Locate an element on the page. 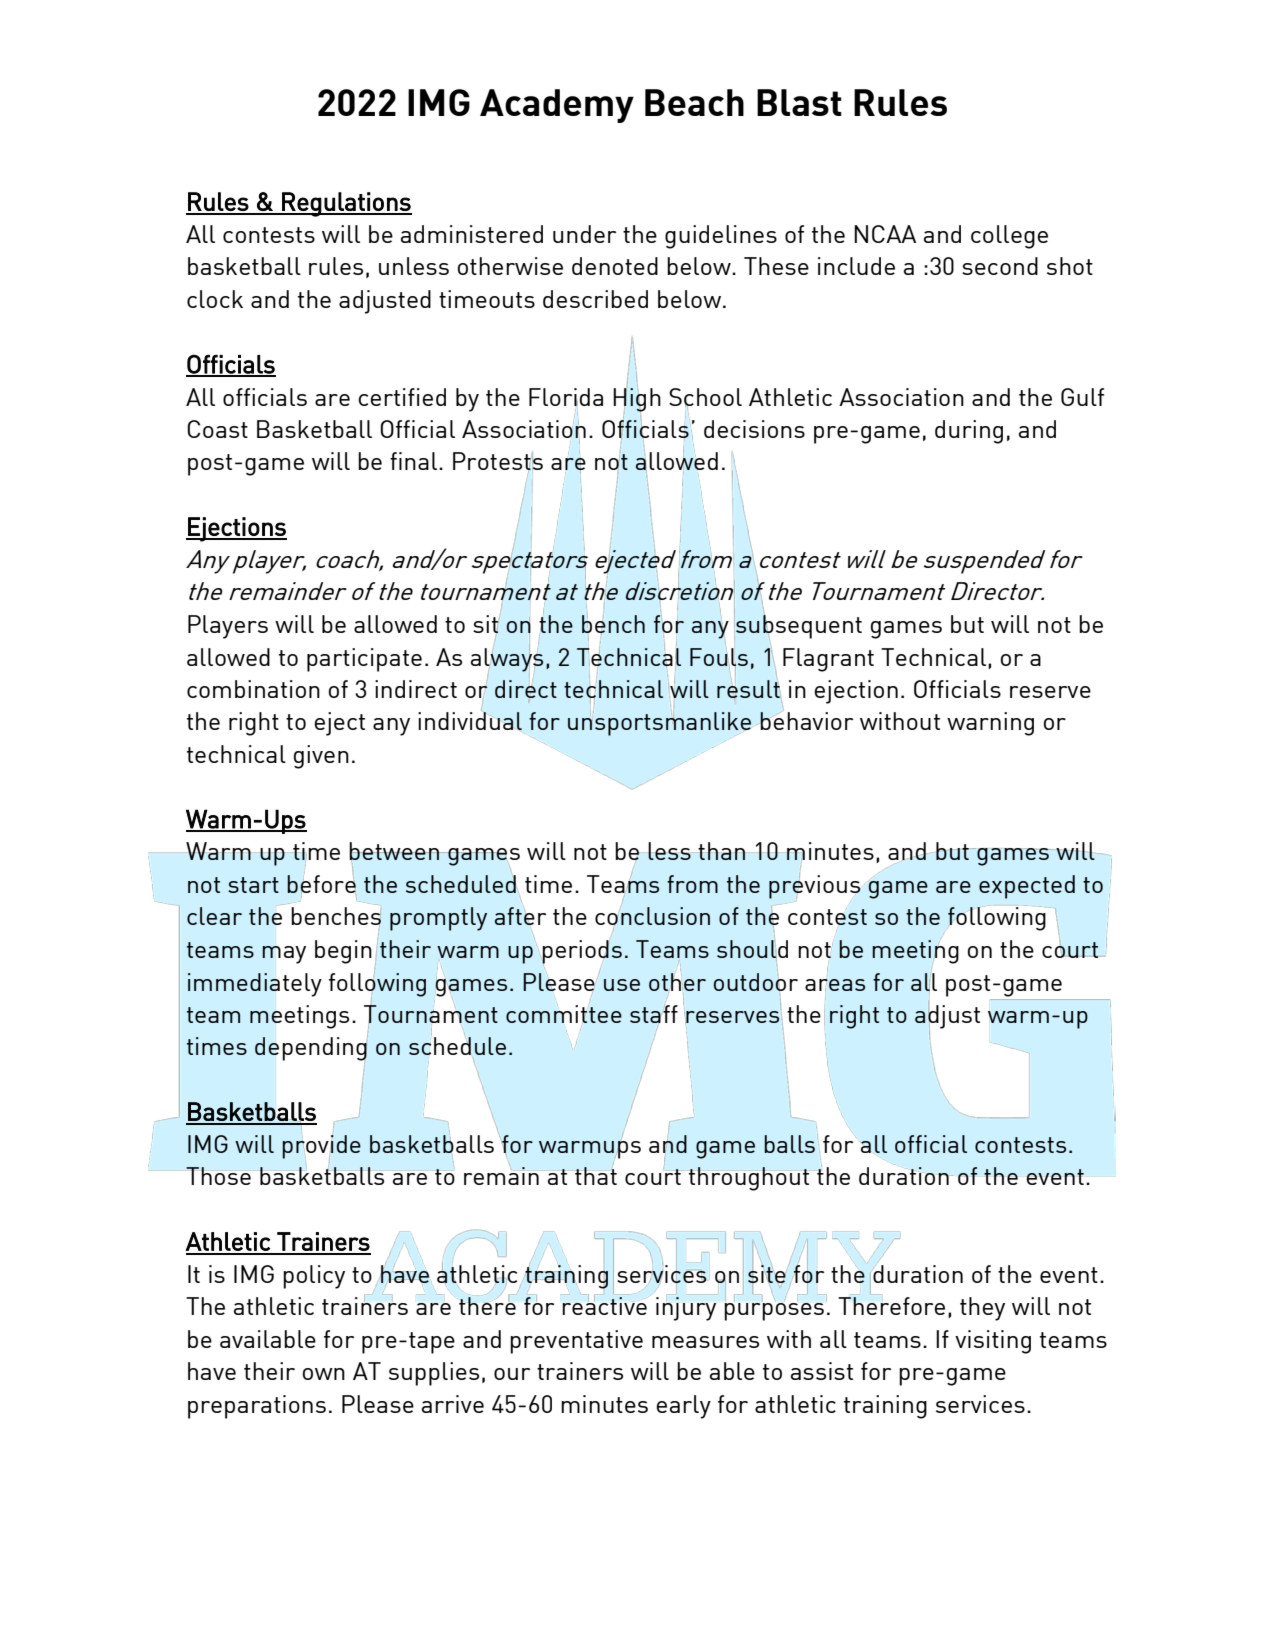  college is located at coordinates (1009, 237).
